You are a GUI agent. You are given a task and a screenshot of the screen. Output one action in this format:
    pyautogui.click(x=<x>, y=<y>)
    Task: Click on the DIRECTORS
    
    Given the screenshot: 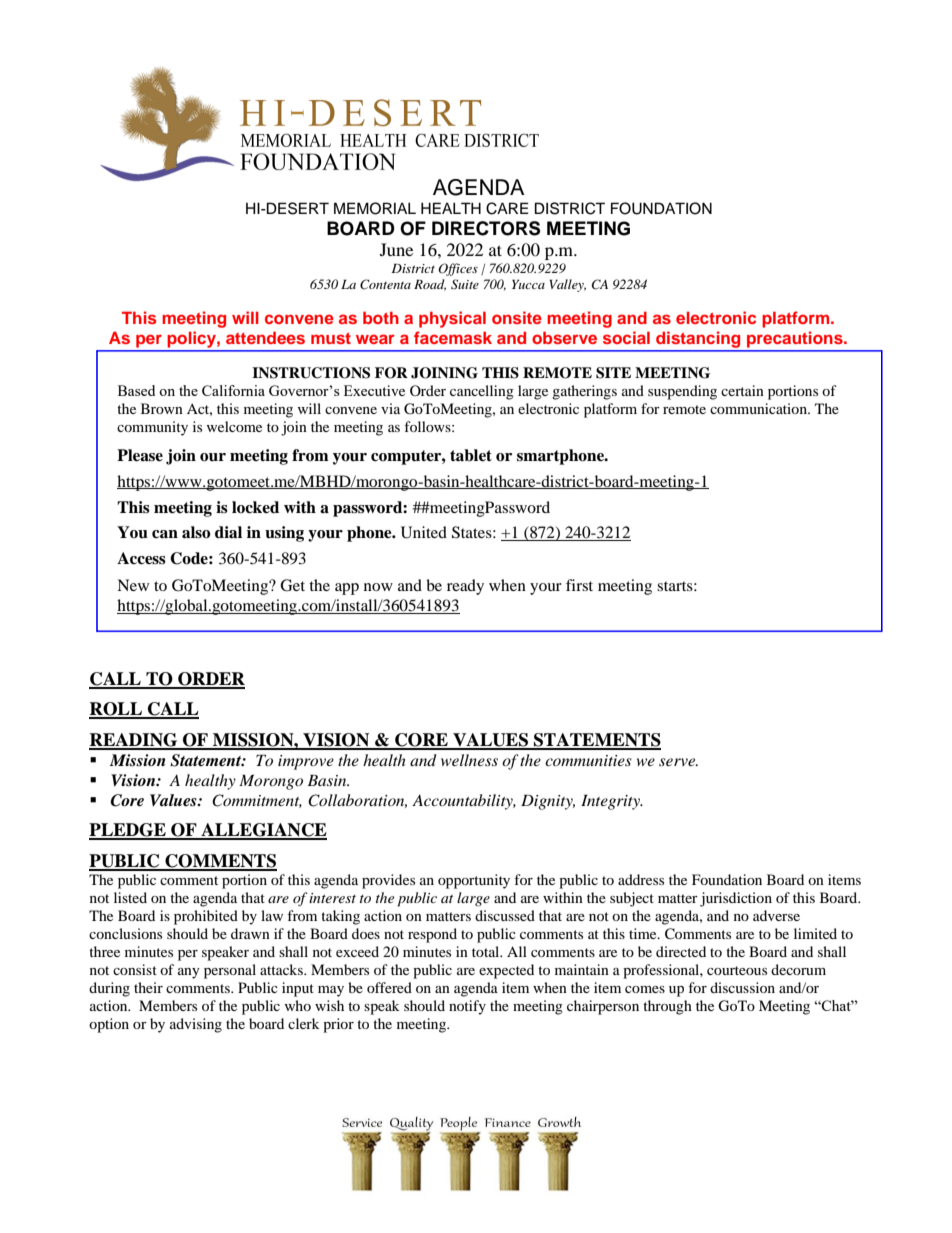 What is the action you would take?
    pyautogui.click(x=486, y=228)
